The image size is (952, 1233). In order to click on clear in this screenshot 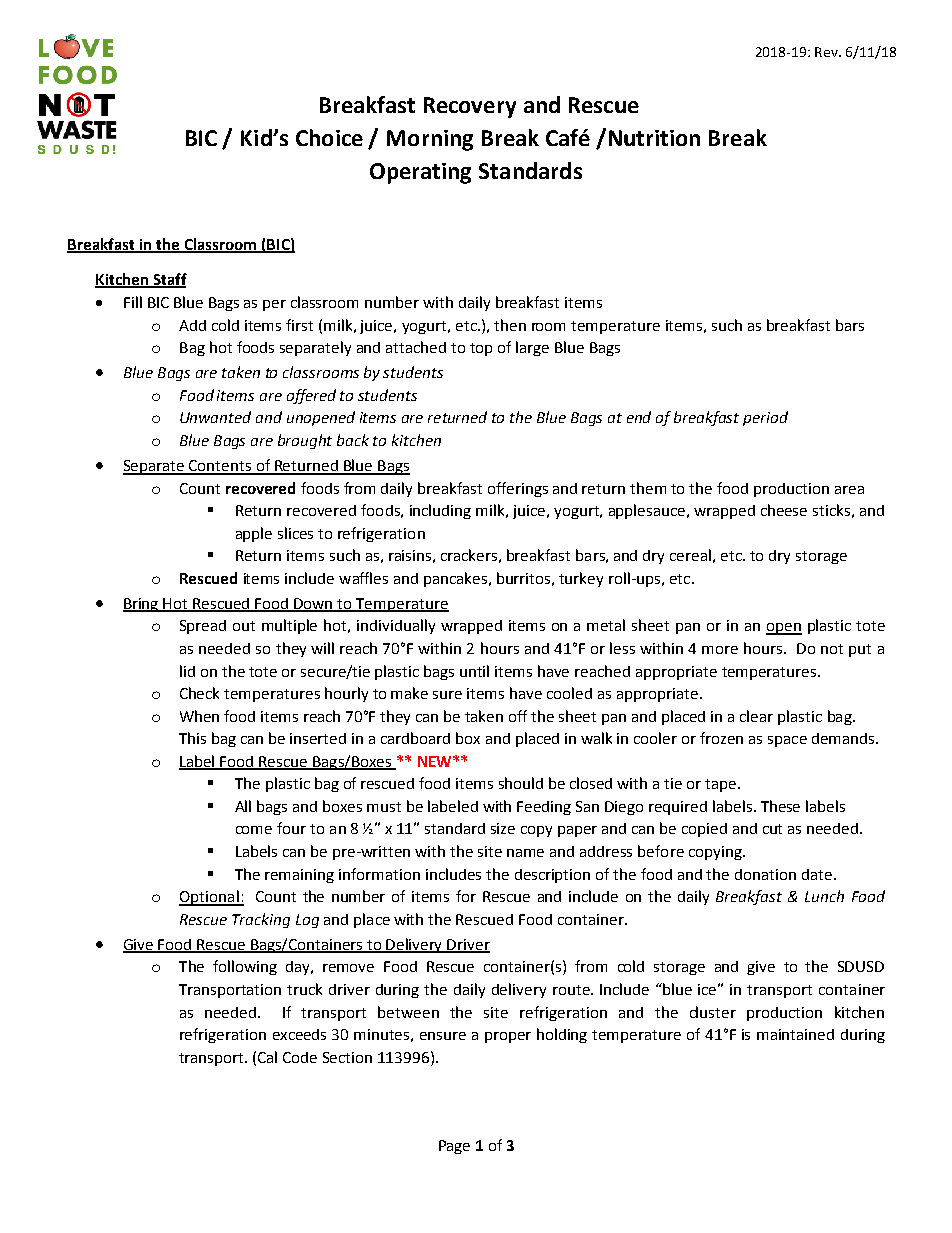, I will do `click(756, 716)`.
